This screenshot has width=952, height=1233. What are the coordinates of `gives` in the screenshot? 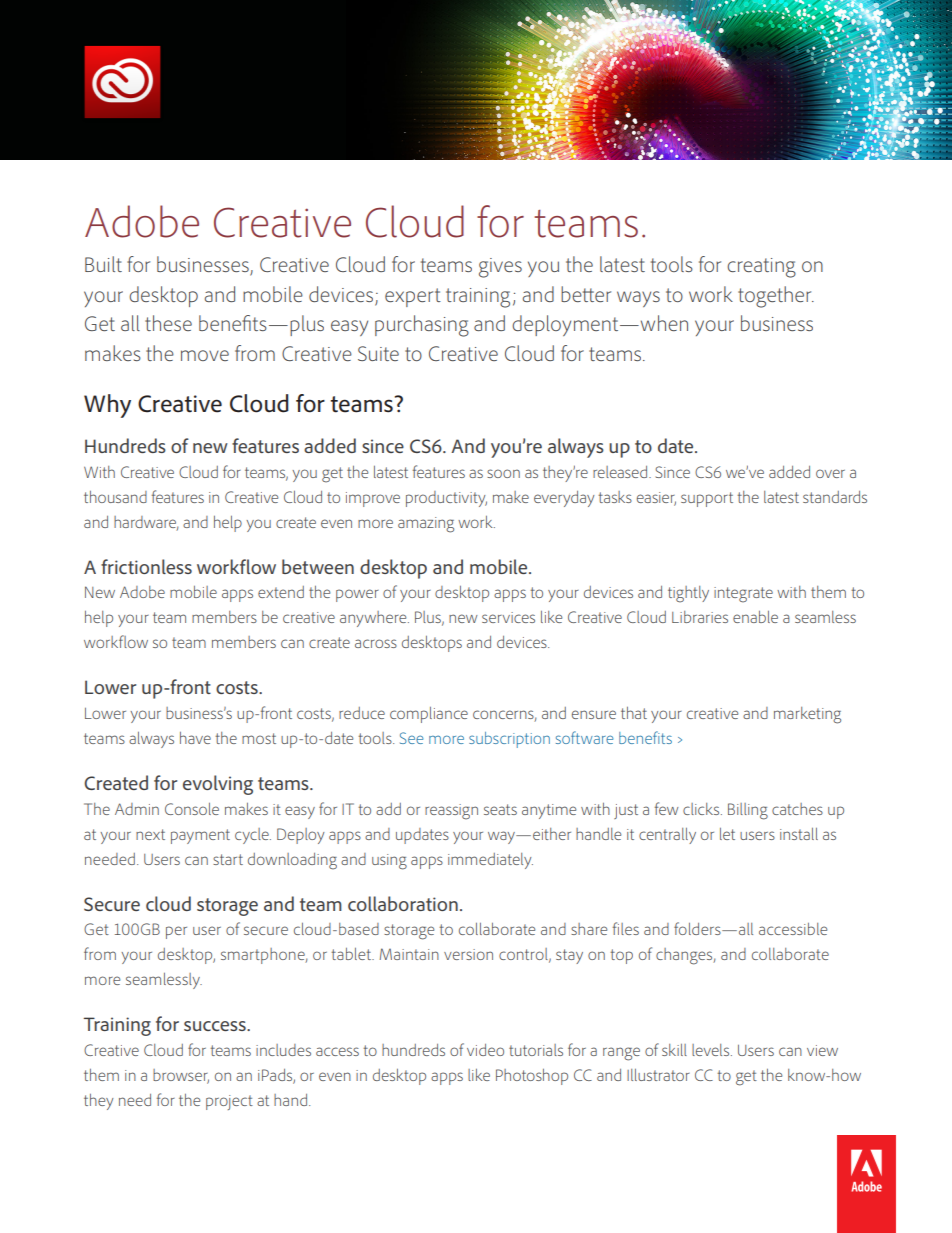 It's located at (500, 268).
